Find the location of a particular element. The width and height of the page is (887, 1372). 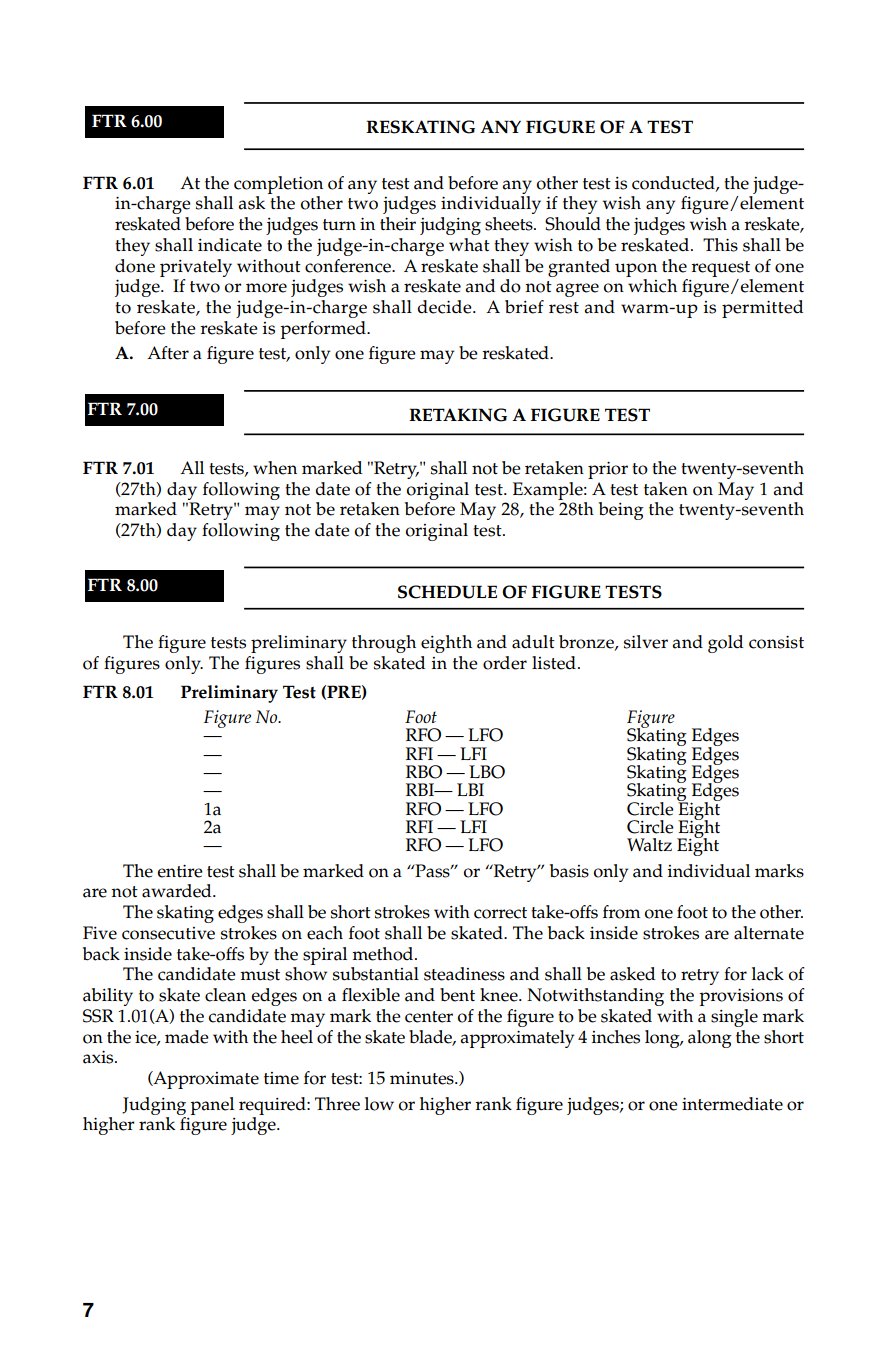

This is located at coordinates (720, 245).
